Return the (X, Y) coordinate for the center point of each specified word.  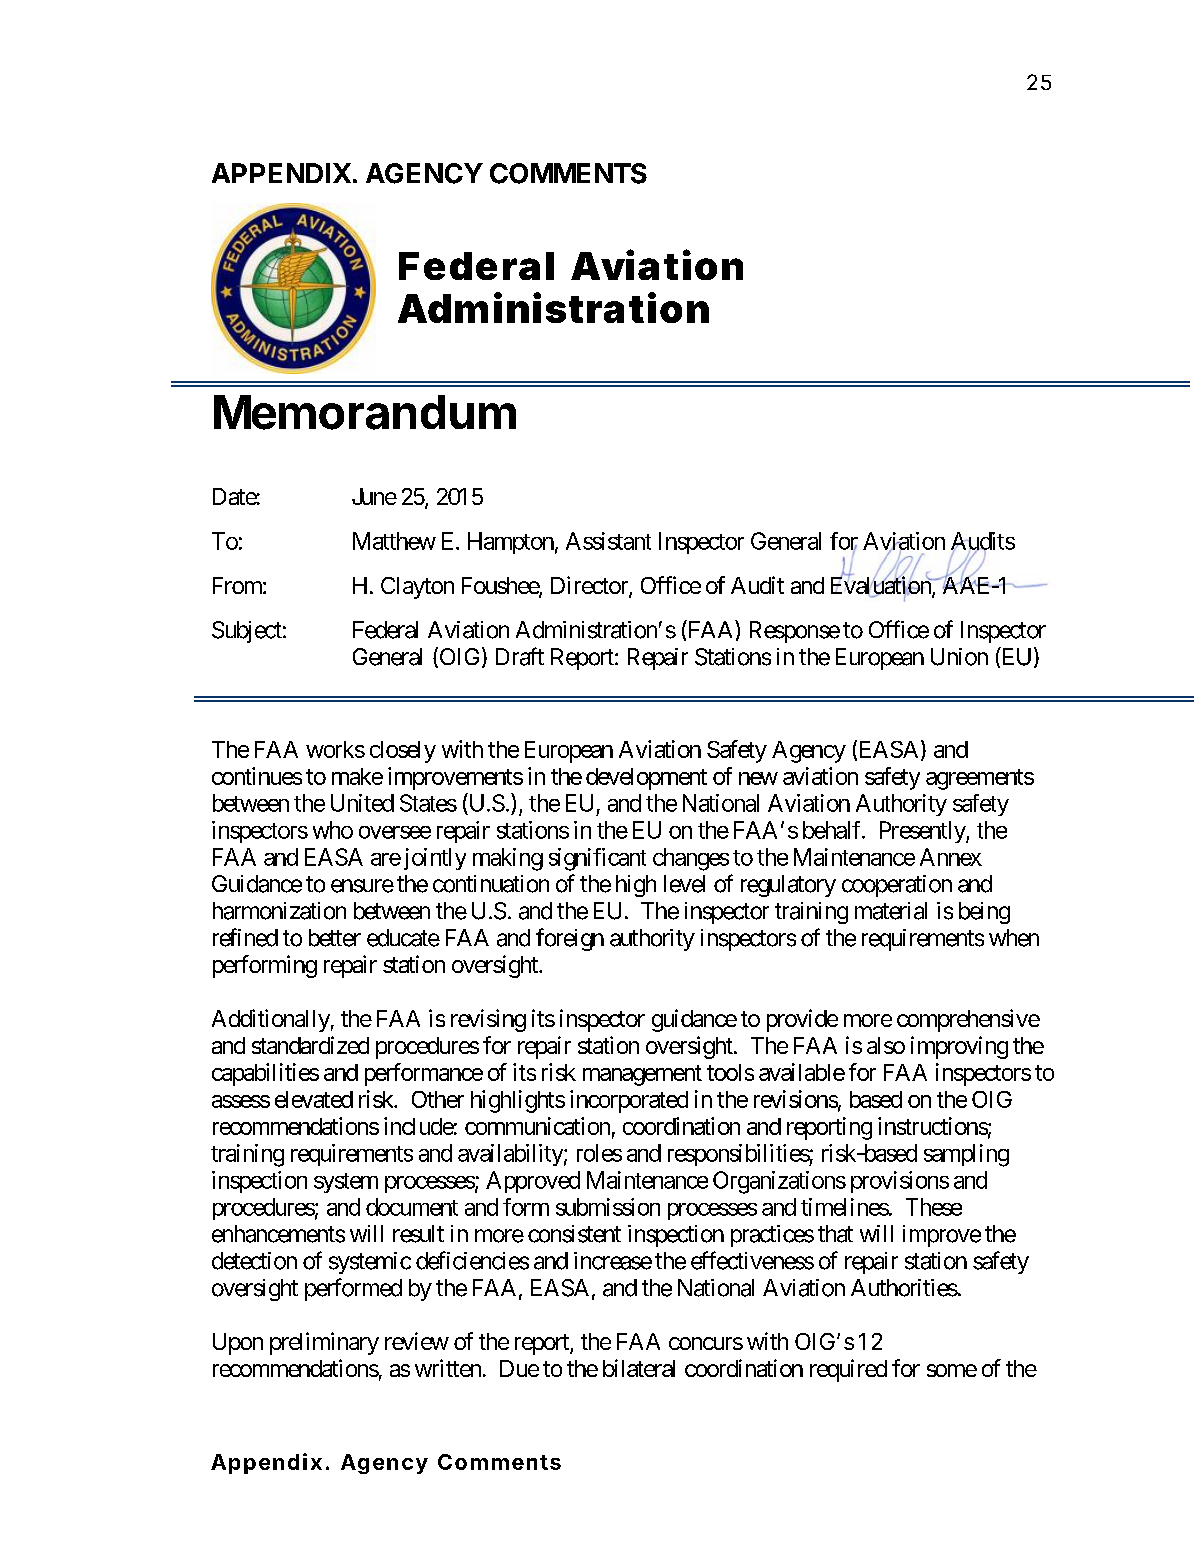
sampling (966, 1155)
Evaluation (882, 586)
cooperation (897, 886)
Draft (520, 656)
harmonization (279, 911)
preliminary (324, 1343)
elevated (314, 1099)
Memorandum (365, 412)
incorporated (629, 1101)
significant (597, 859)
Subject (247, 632)
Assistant (608, 541)
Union (959, 657)
